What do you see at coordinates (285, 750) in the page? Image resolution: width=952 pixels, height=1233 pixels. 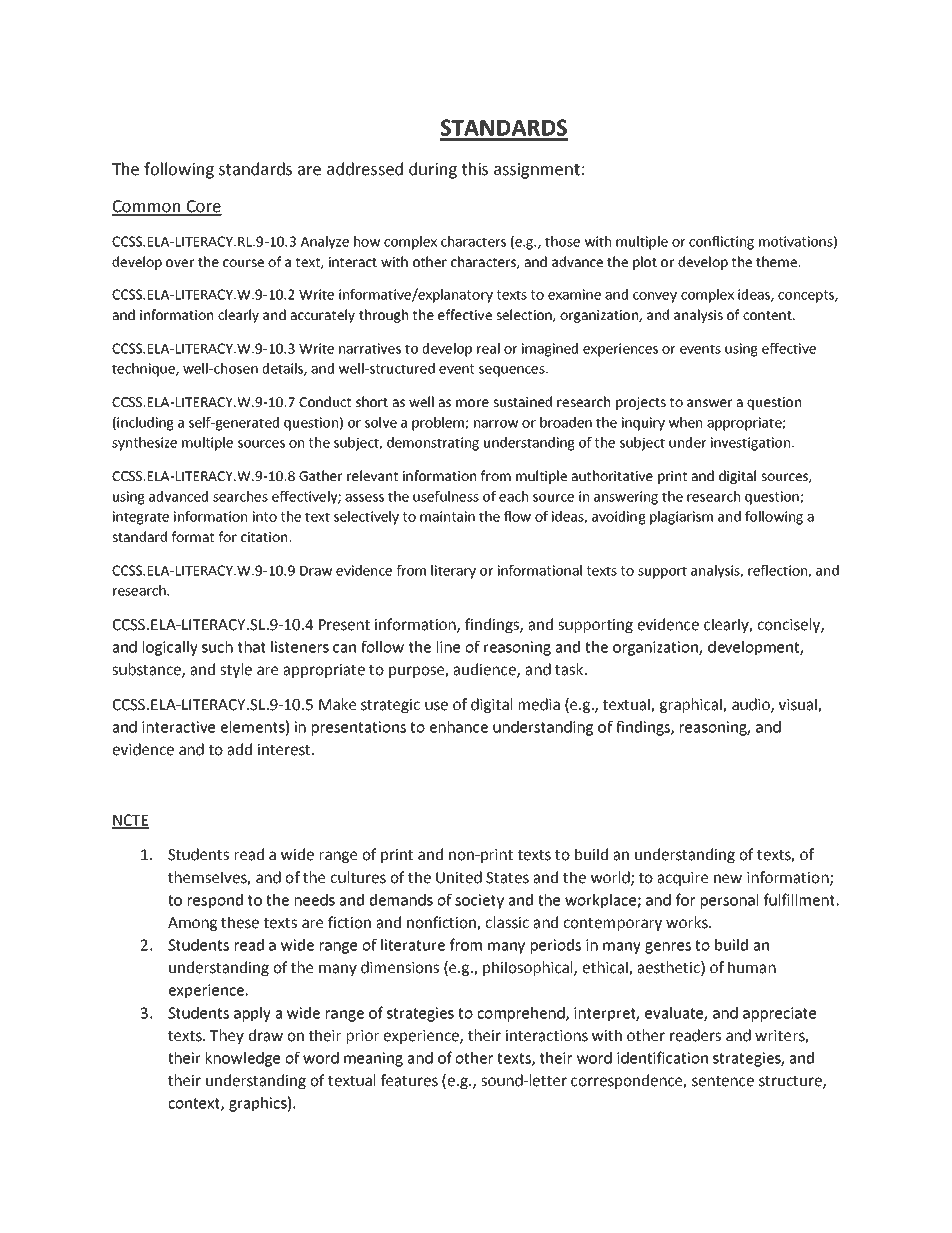 I see `interest` at bounding box center [285, 750].
